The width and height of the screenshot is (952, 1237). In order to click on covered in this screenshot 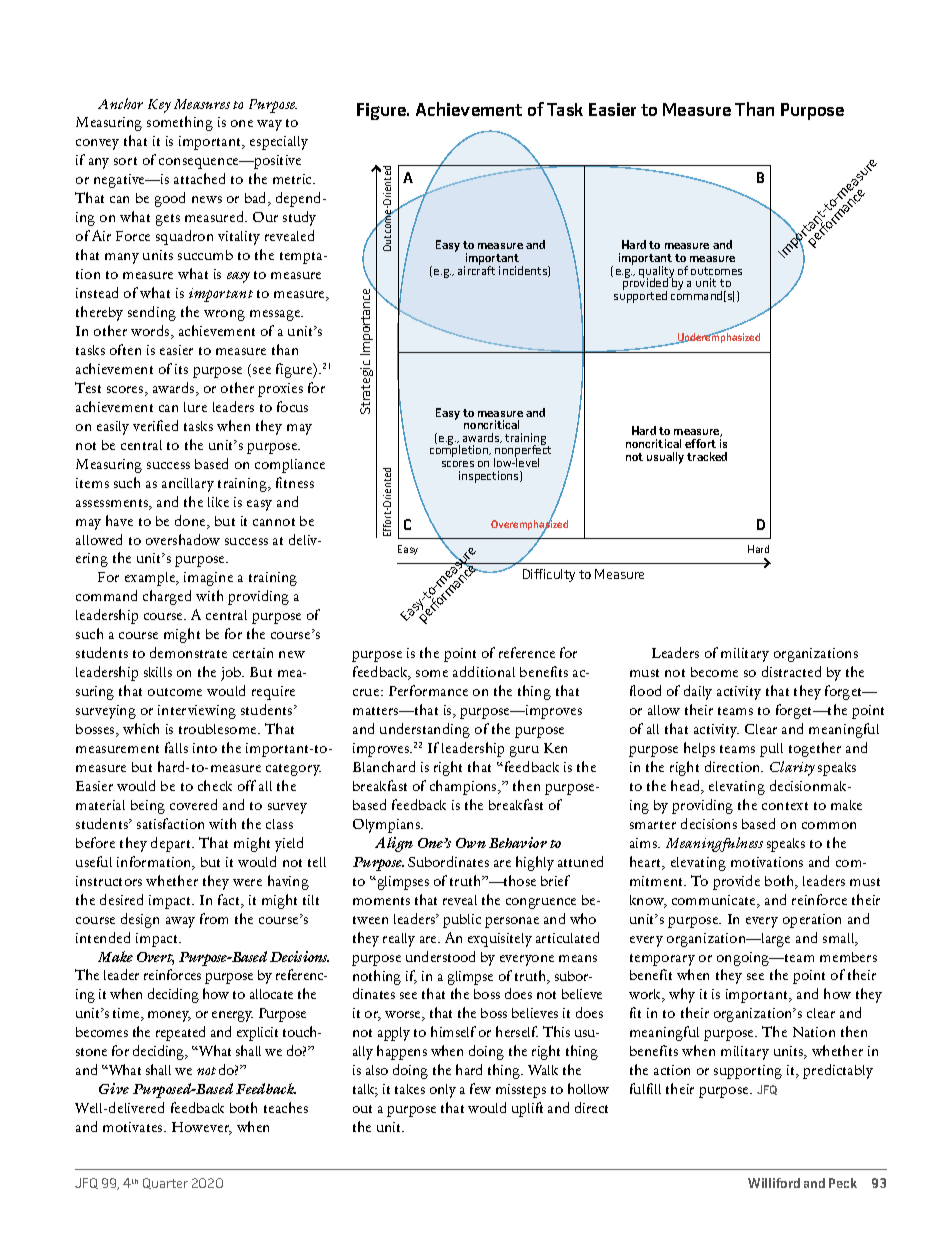, I will do `click(193, 804)`.
